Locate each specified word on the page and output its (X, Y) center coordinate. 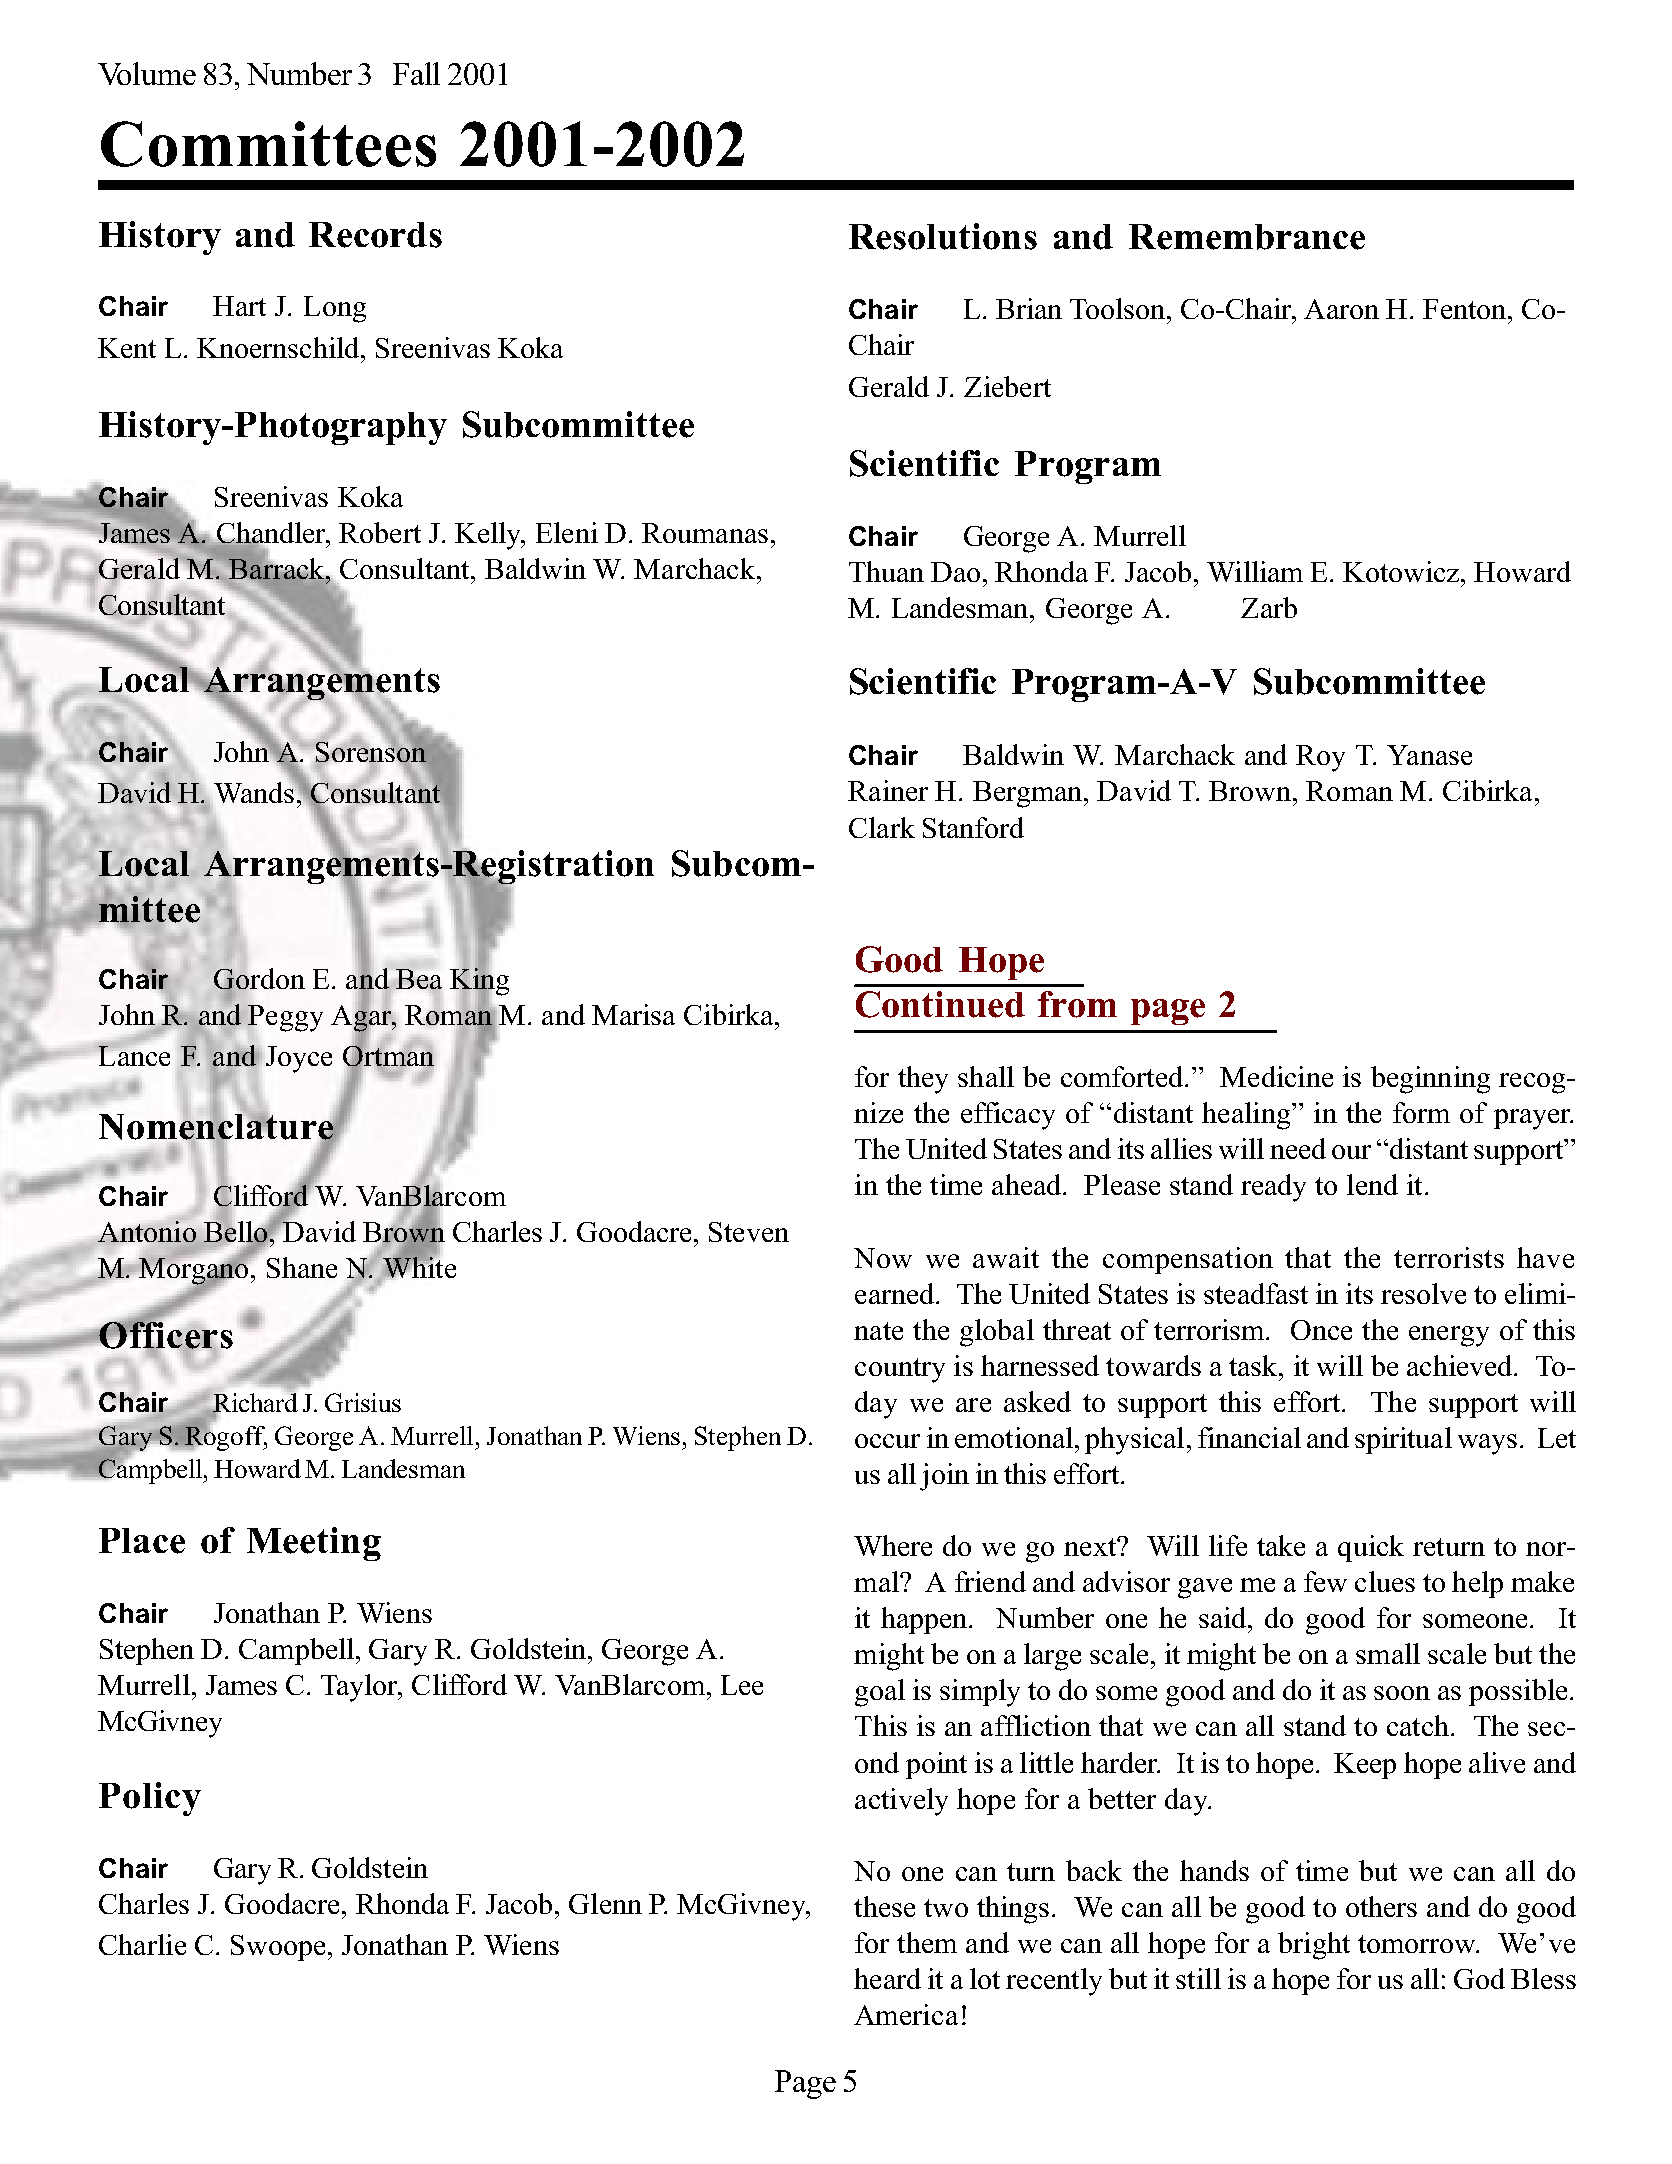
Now (883, 1258)
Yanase (1429, 755)
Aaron (1341, 309)
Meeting (314, 1544)
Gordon (259, 979)
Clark (882, 827)
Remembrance (1247, 237)
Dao (955, 572)
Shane (302, 1267)
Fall (416, 73)
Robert (380, 532)
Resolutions (943, 236)
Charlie (142, 1944)
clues (1385, 1581)
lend (1372, 1184)
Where (893, 1545)
